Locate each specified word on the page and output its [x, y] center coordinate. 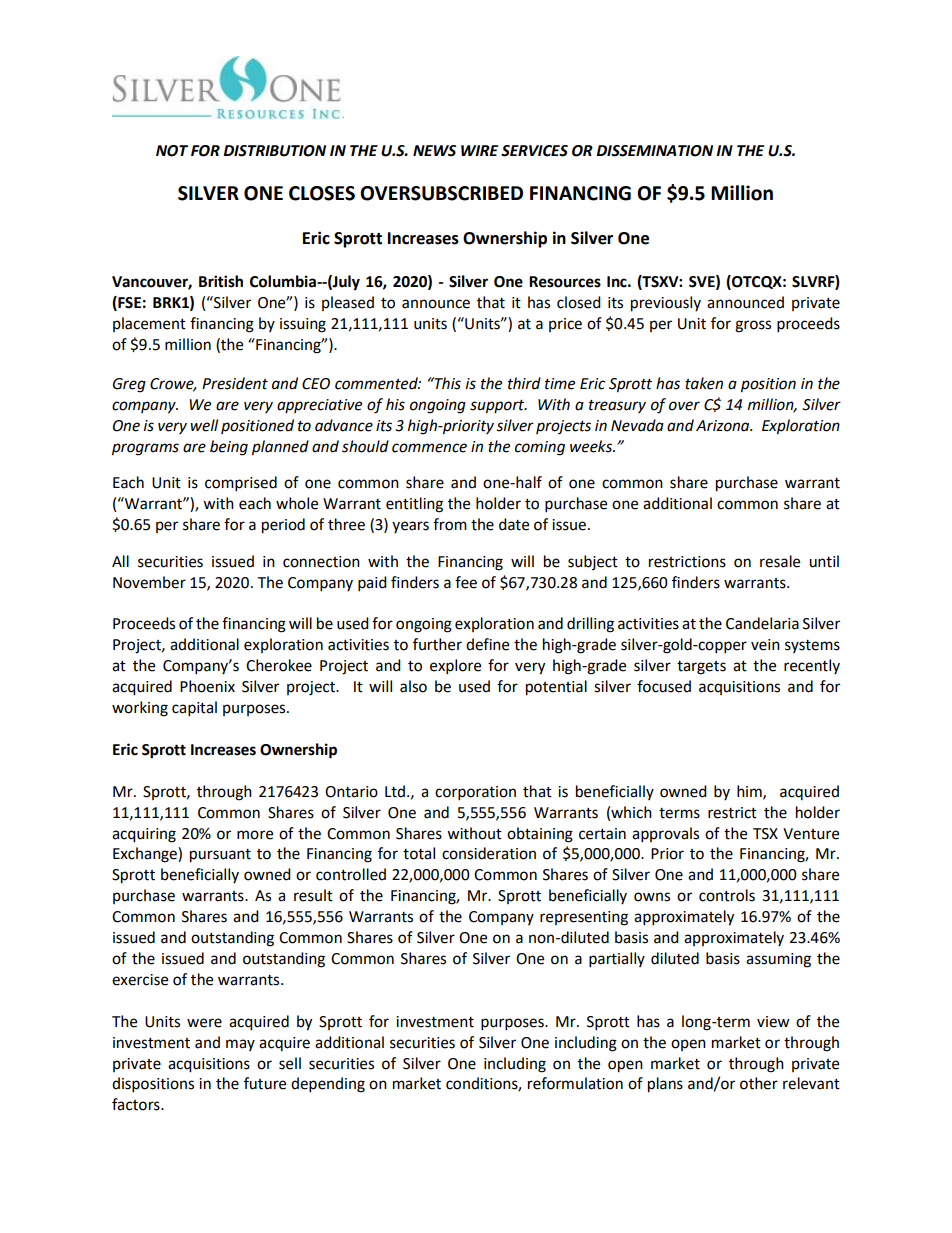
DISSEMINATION [654, 151]
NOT [172, 151]
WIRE [479, 150]
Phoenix [207, 686]
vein [765, 645]
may [240, 1045]
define [487, 644]
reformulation [575, 1083]
